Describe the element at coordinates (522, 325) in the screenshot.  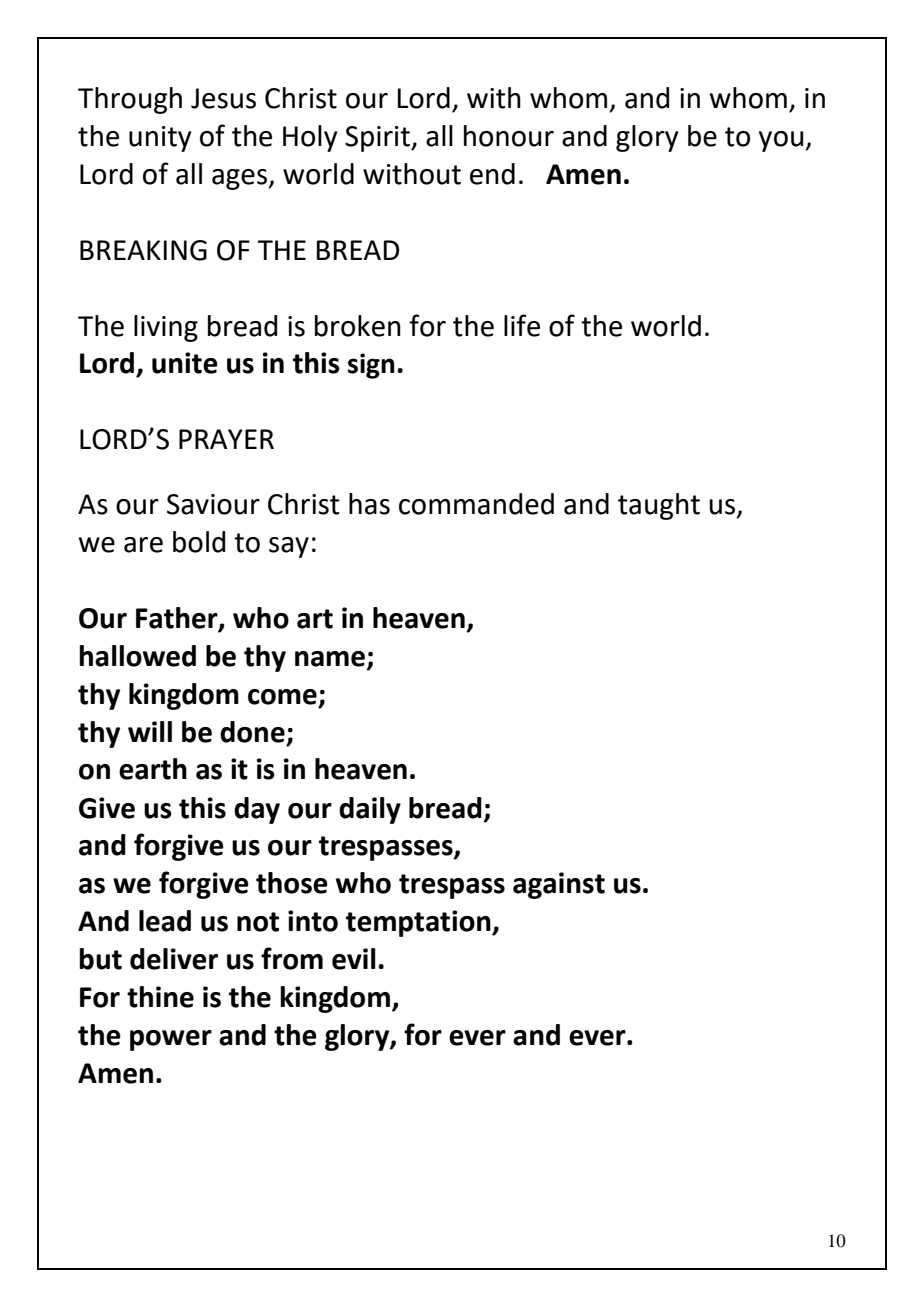
I see `life` at that location.
